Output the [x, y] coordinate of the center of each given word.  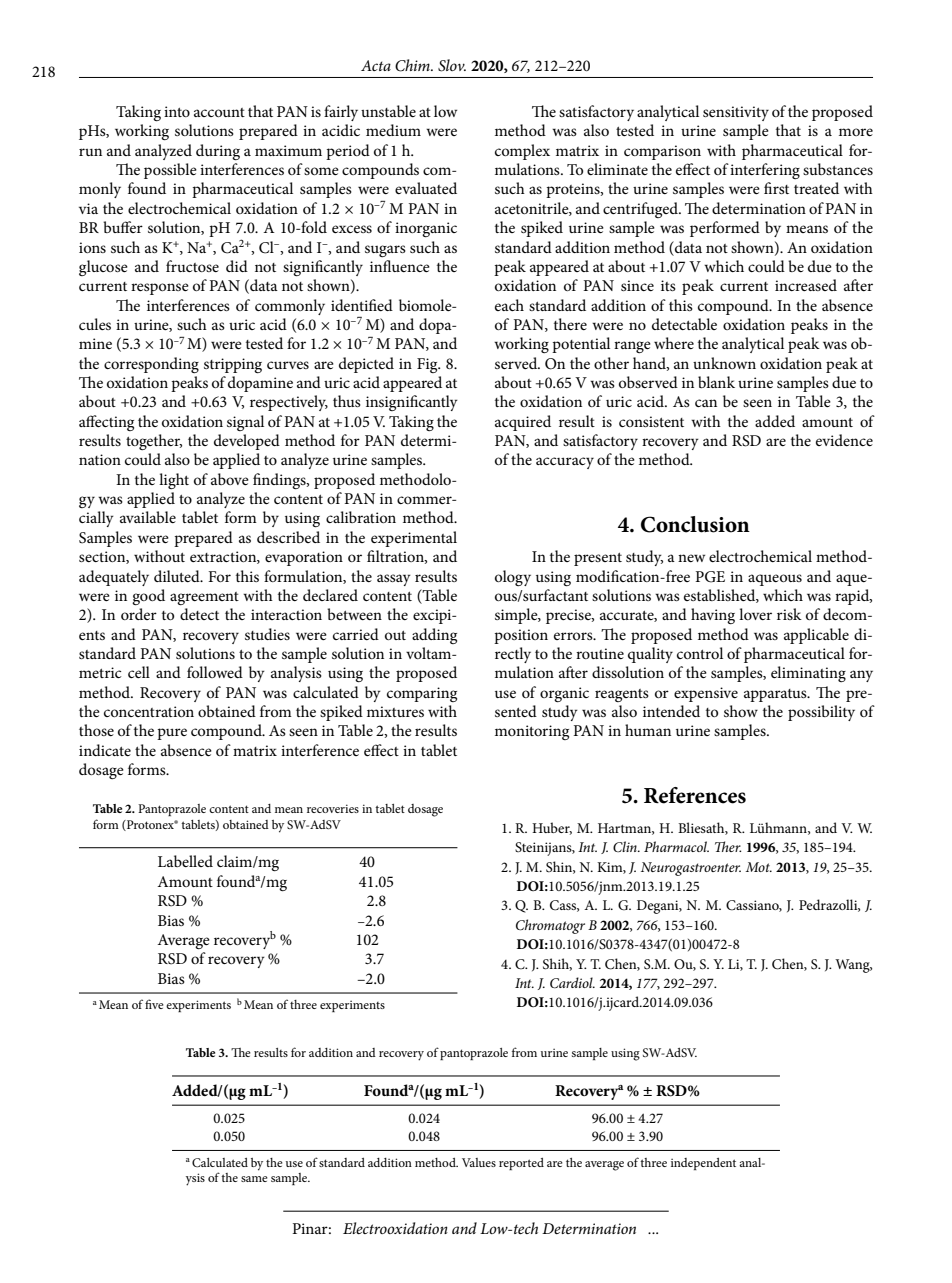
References [695, 795]
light [174, 481]
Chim [413, 65]
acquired [523, 423]
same [254, 1179]
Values [479, 1162]
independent [703, 1164]
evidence [844, 440]
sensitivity [736, 113]
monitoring [532, 732]
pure [172, 734]
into [177, 111]
